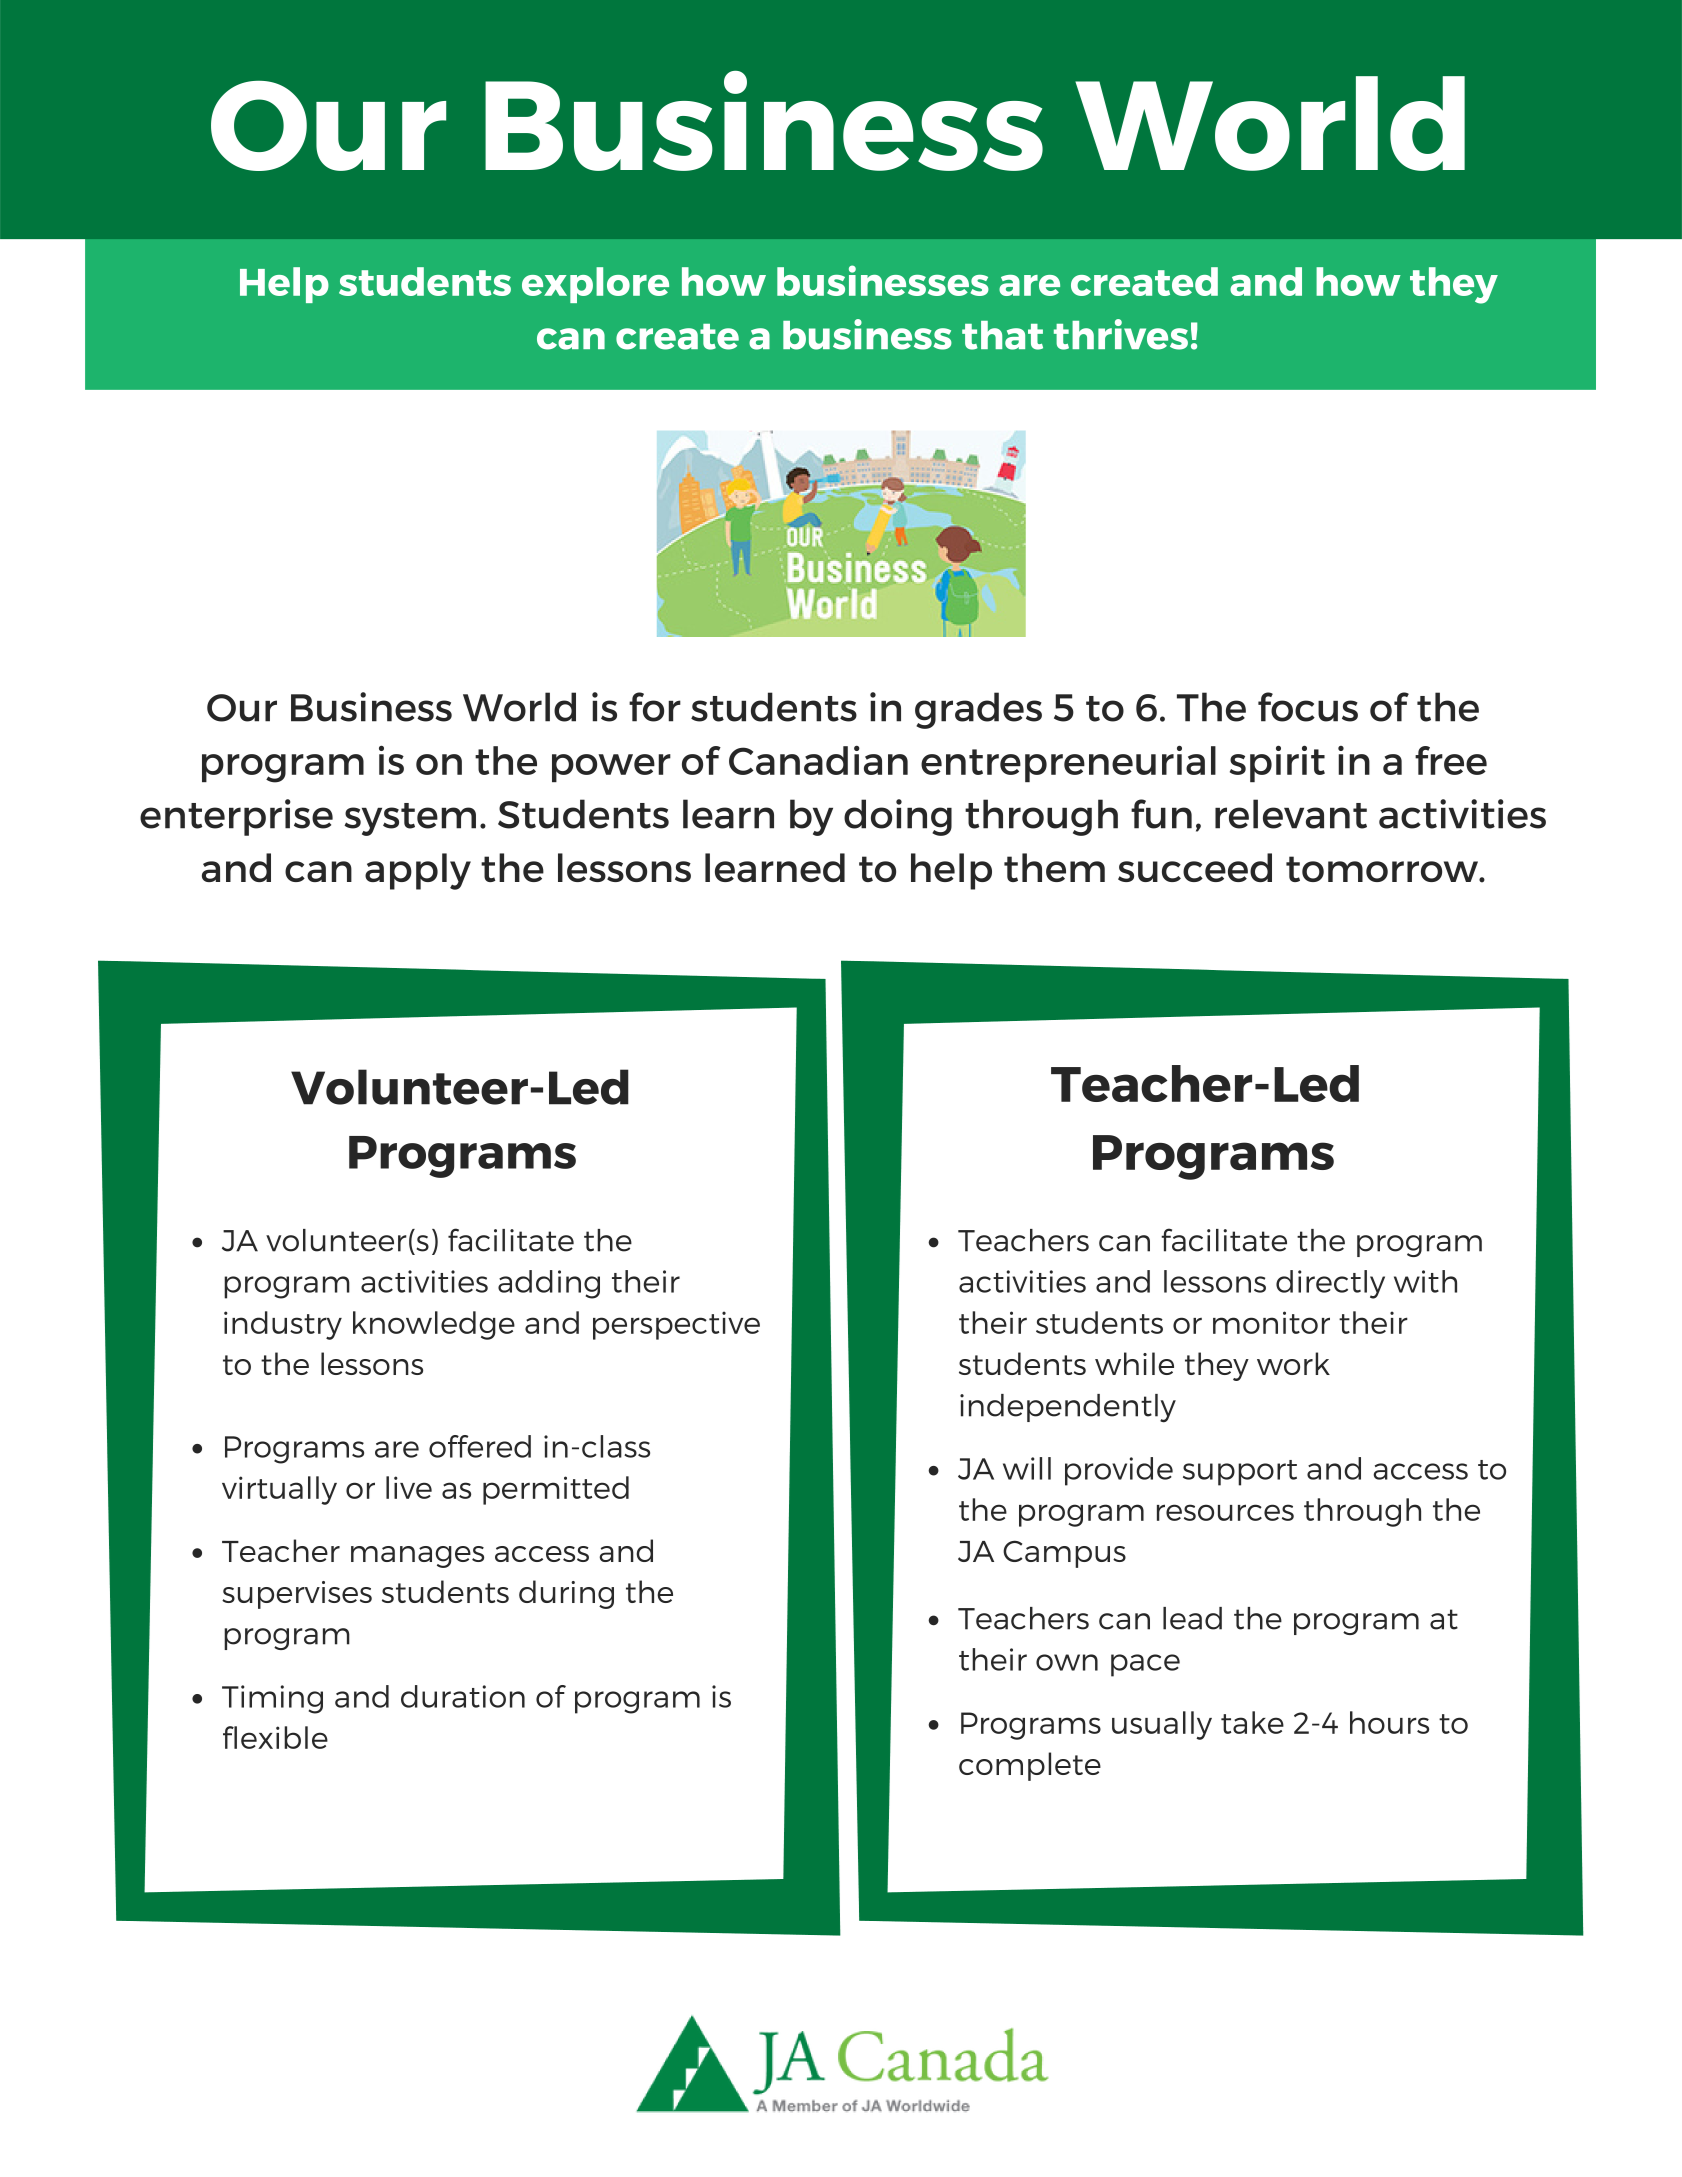  What do you see at coordinates (418, 871) in the screenshot?
I see `apply` at bounding box center [418, 871].
